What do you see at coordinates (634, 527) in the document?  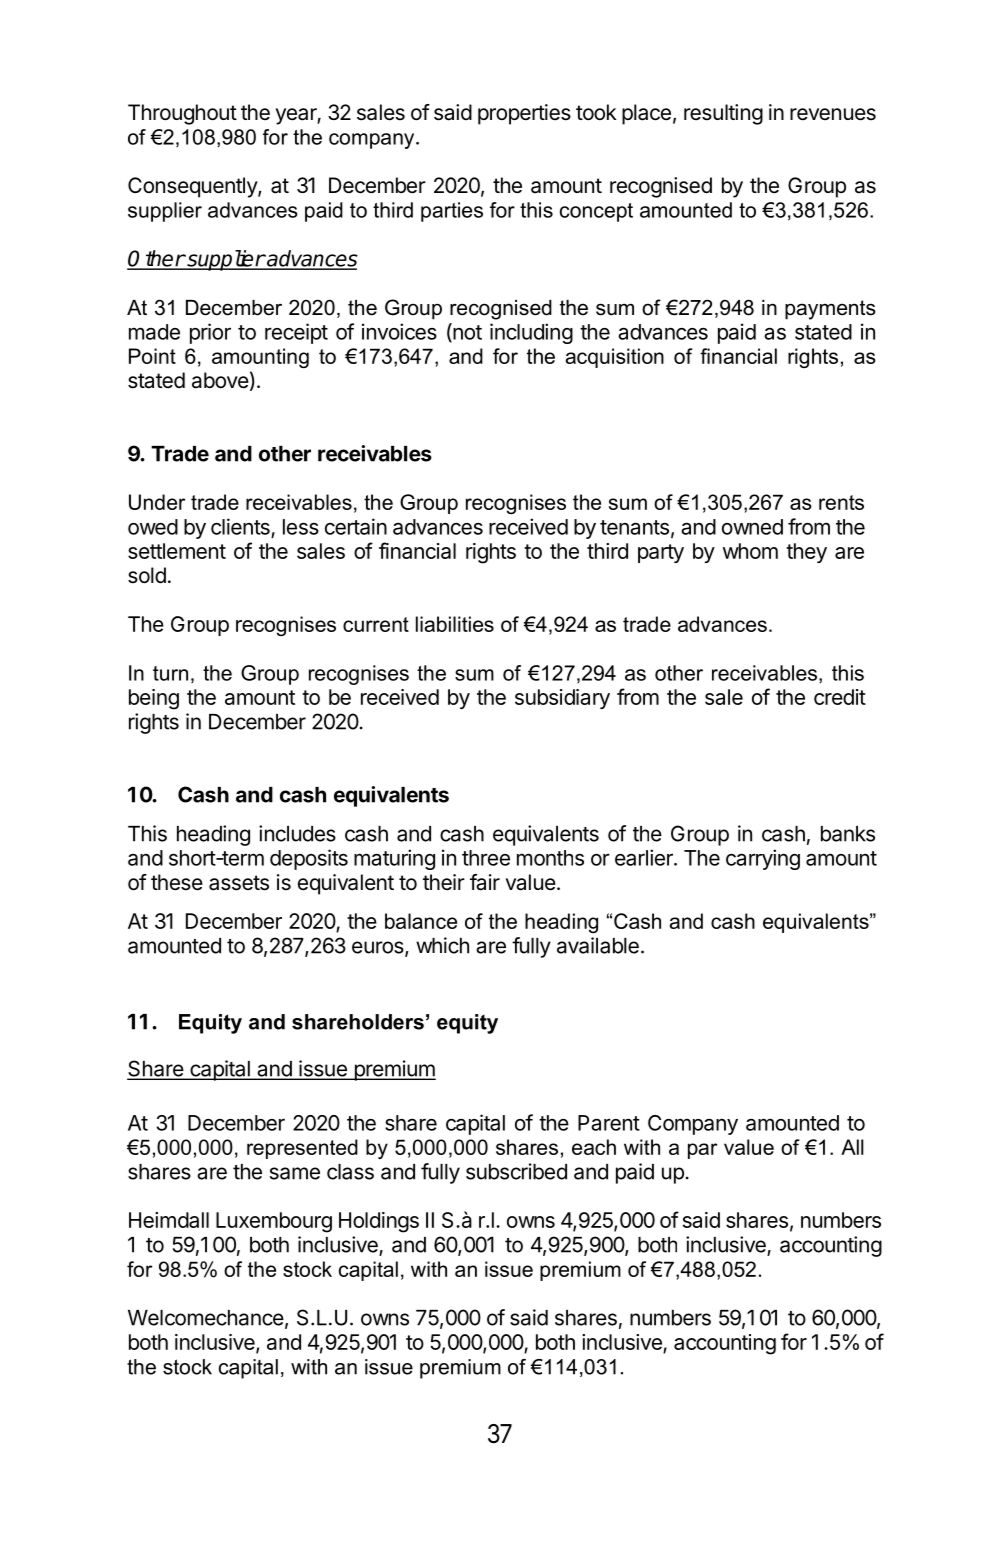 I see `tenants` at bounding box center [634, 527].
